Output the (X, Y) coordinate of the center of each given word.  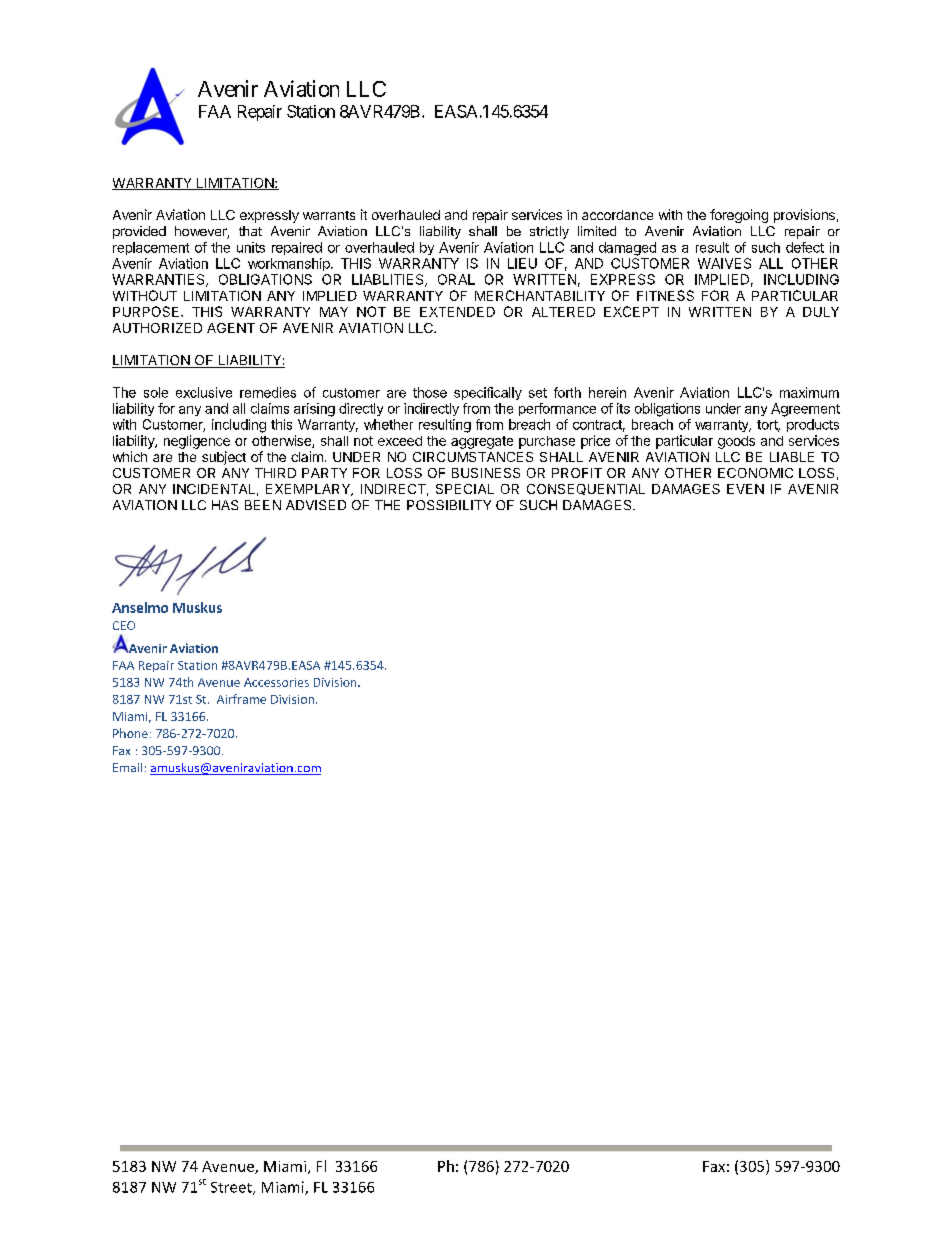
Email (127, 767)
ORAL (456, 279)
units (251, 247)
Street (232, 1188)
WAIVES (724, 263)
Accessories (276, 682)
